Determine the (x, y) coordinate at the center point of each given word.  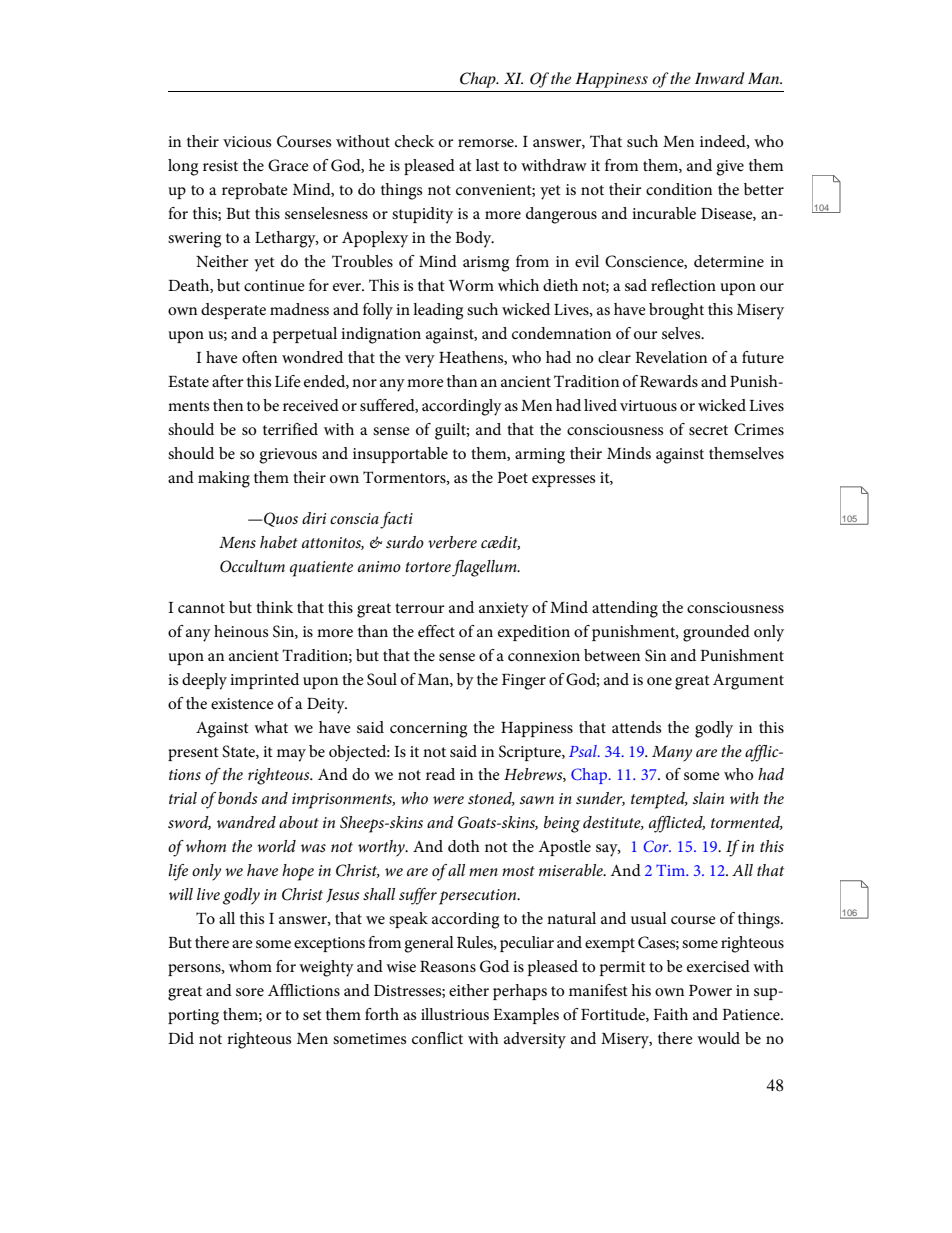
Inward (720, 78)
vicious (247, 141)
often (259, 357)
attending (625, 609)
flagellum (485, 568)
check (414, 141)
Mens (237, 542)
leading (438, 311)
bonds (238, 798)
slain (708, 798)
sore (250, 992)
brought (676, 311)
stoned (491, 799)
